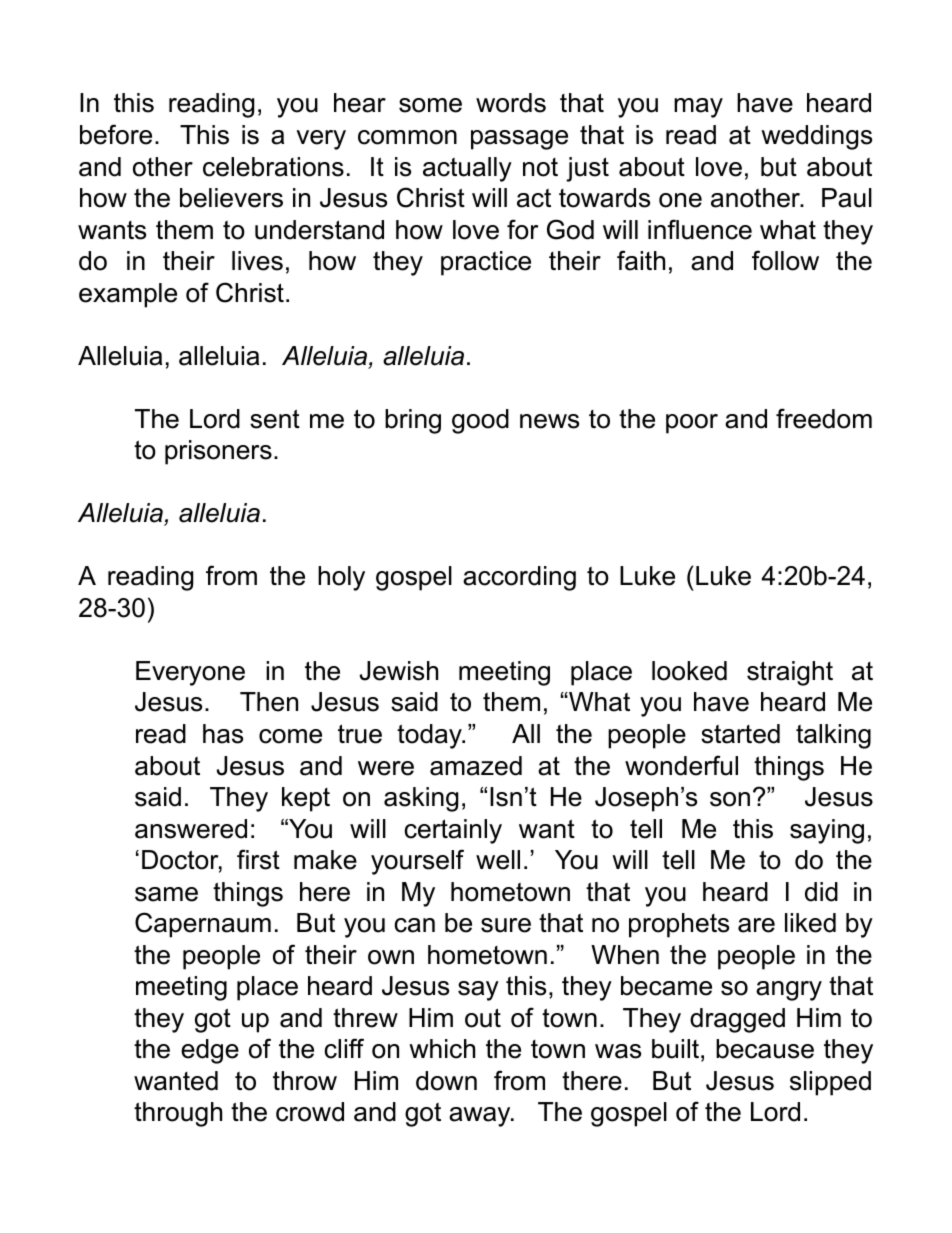 The height and width of the screenshot is (1233, 952). I want to click on passage, so click(519, 140).
